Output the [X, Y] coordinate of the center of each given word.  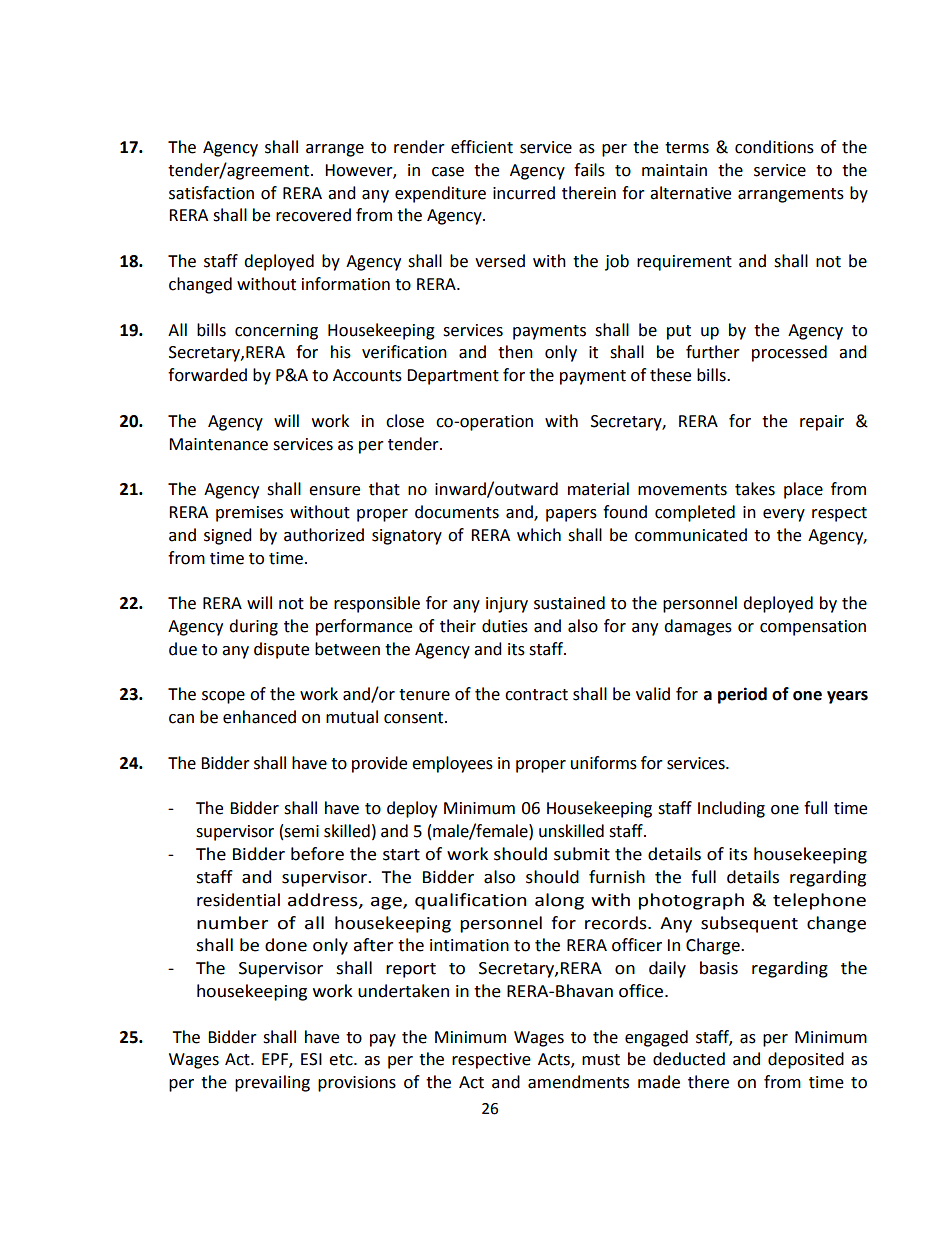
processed [789, 353]
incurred [524, 193]
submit [582, 854]
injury [507, 605]
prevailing [272, 1083]
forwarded [207, 375]
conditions [774, 147]
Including [731, 809]
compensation [813, 628]
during [253, 627]
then [515, 352]
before [317, 854]
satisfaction [211, 193]
